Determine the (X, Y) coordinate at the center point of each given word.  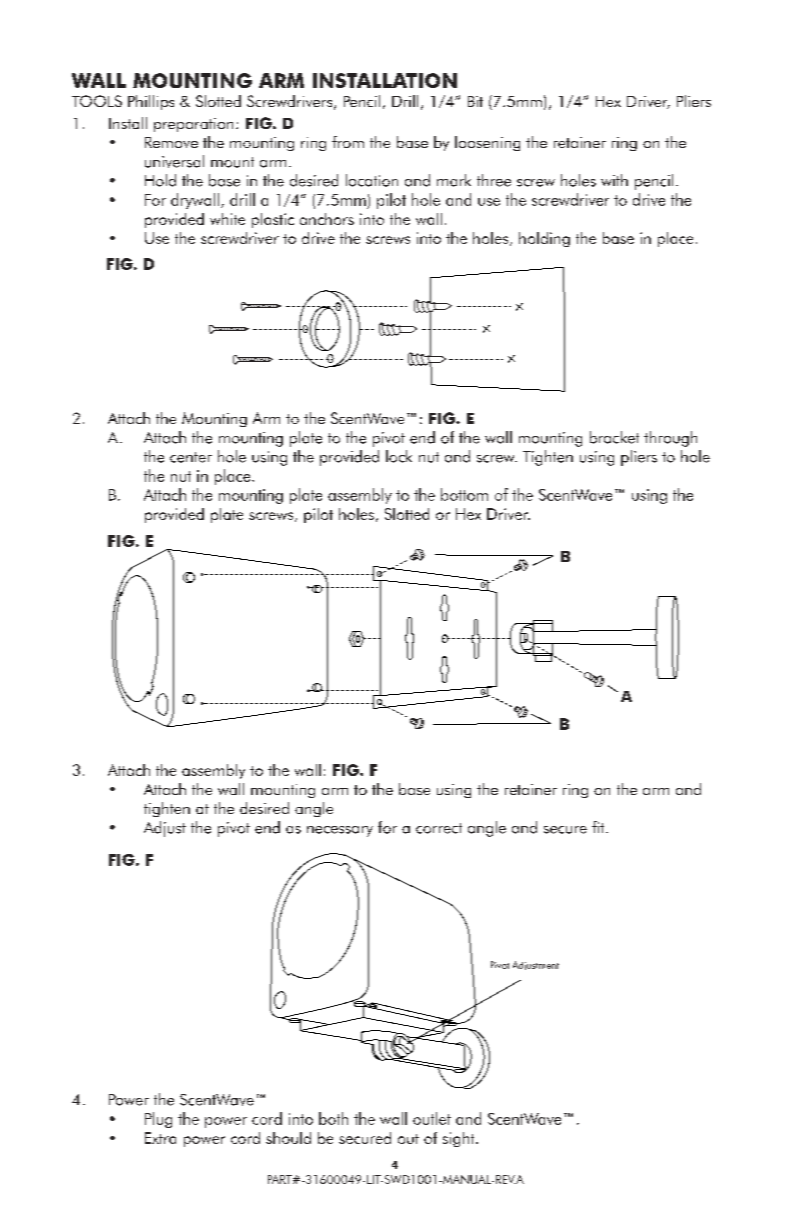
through (670, 439)
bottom (464, 494)
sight (460, 1139)
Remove (171, 142)
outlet (432, 1118)
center (191, 457)
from (348, 142)
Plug (158, 1120)
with (614, 180)
